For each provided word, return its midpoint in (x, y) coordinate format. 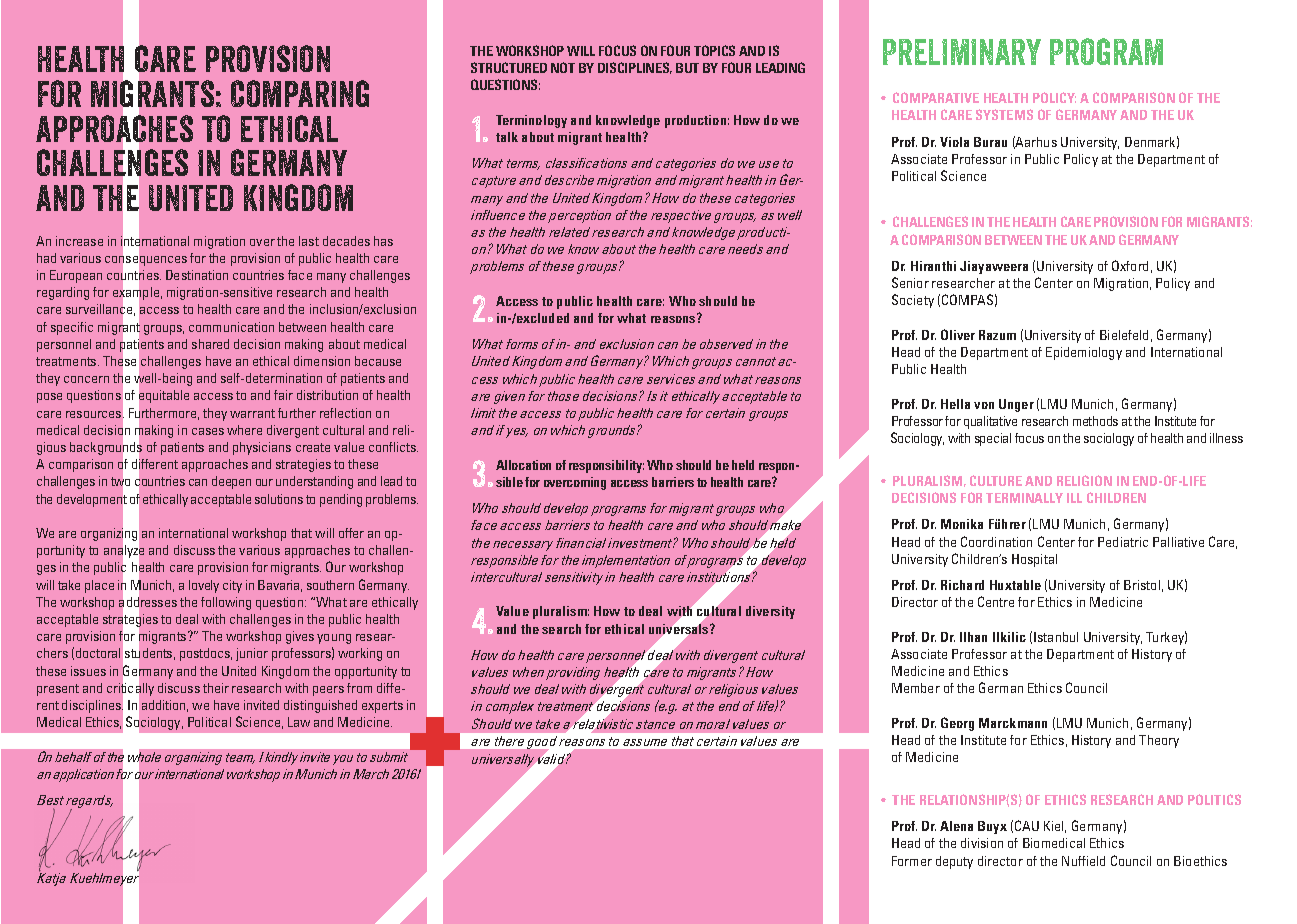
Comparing (300, 93)
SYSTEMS (1004, 114)
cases (208, 431)
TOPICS (714, 50)
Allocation (523, 465)
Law (299, 722)
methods (1095, 421)
